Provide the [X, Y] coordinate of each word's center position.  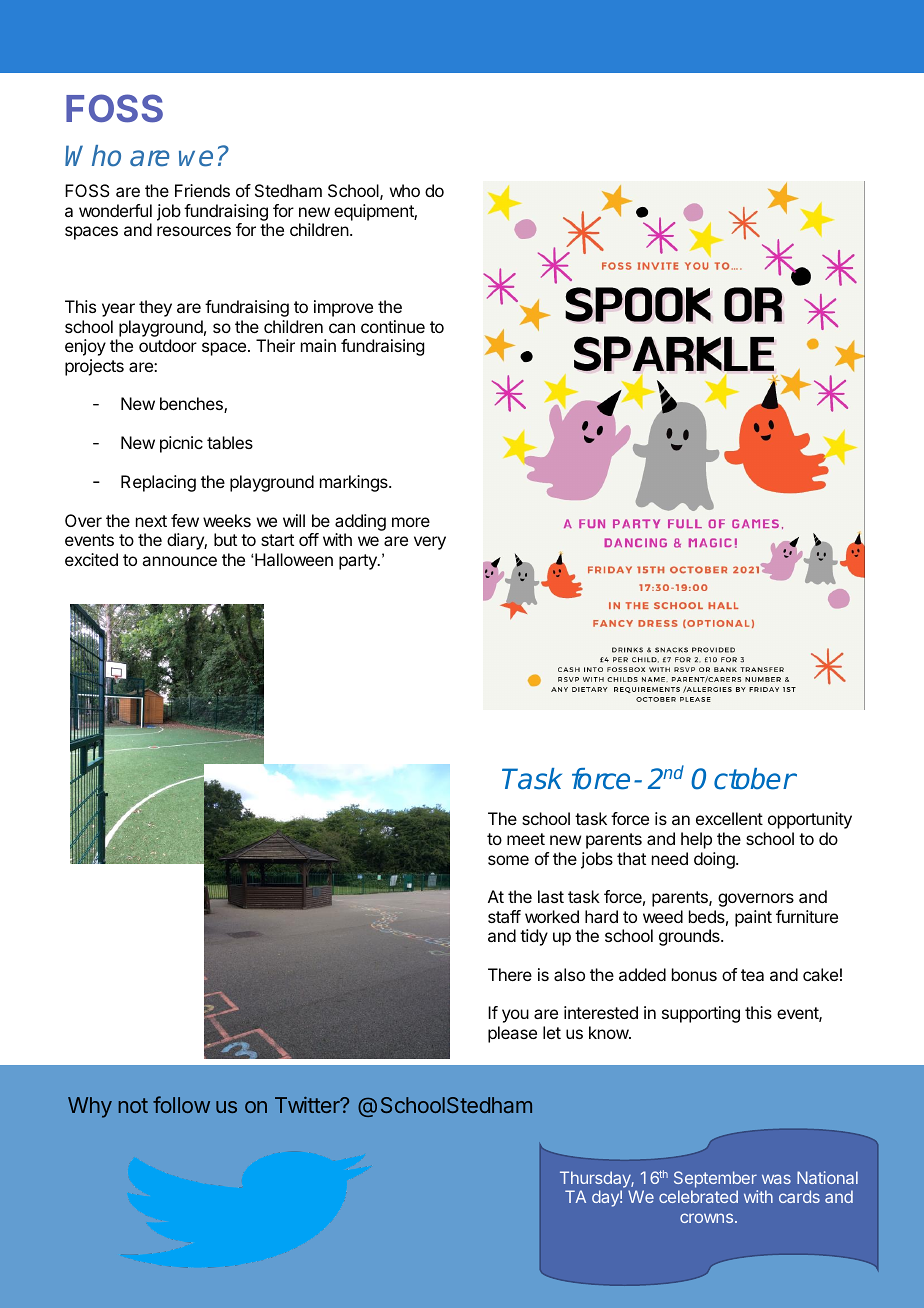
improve [343, 308]
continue [393, 326]
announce [179, 561]
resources [194, 231]
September [715, 1179]
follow [181, 1104]
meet [526, 839]
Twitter [308, 1105]
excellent [729, 818]
